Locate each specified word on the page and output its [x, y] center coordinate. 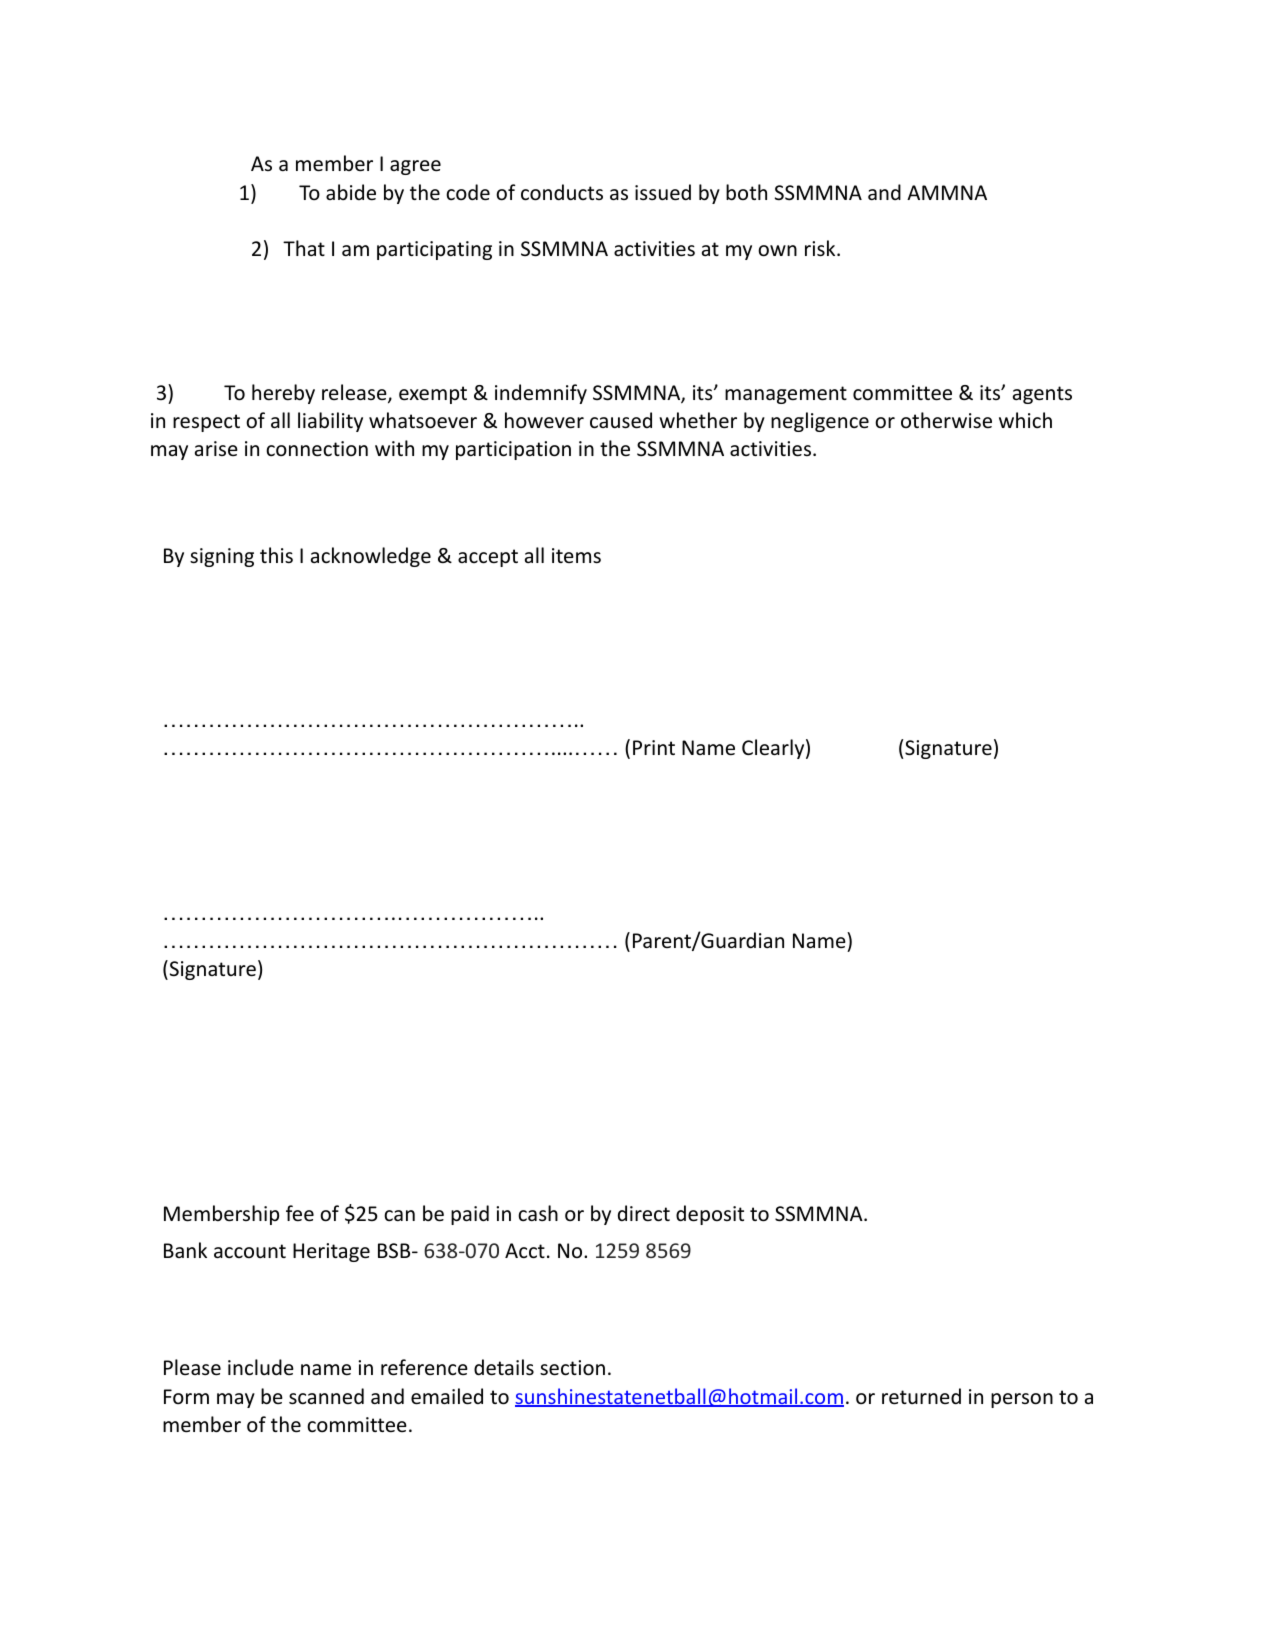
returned [921, 1396]
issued [663, 192]
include [261, 1367]
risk [821, 248]
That [304, 248]
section [572, 1368]
